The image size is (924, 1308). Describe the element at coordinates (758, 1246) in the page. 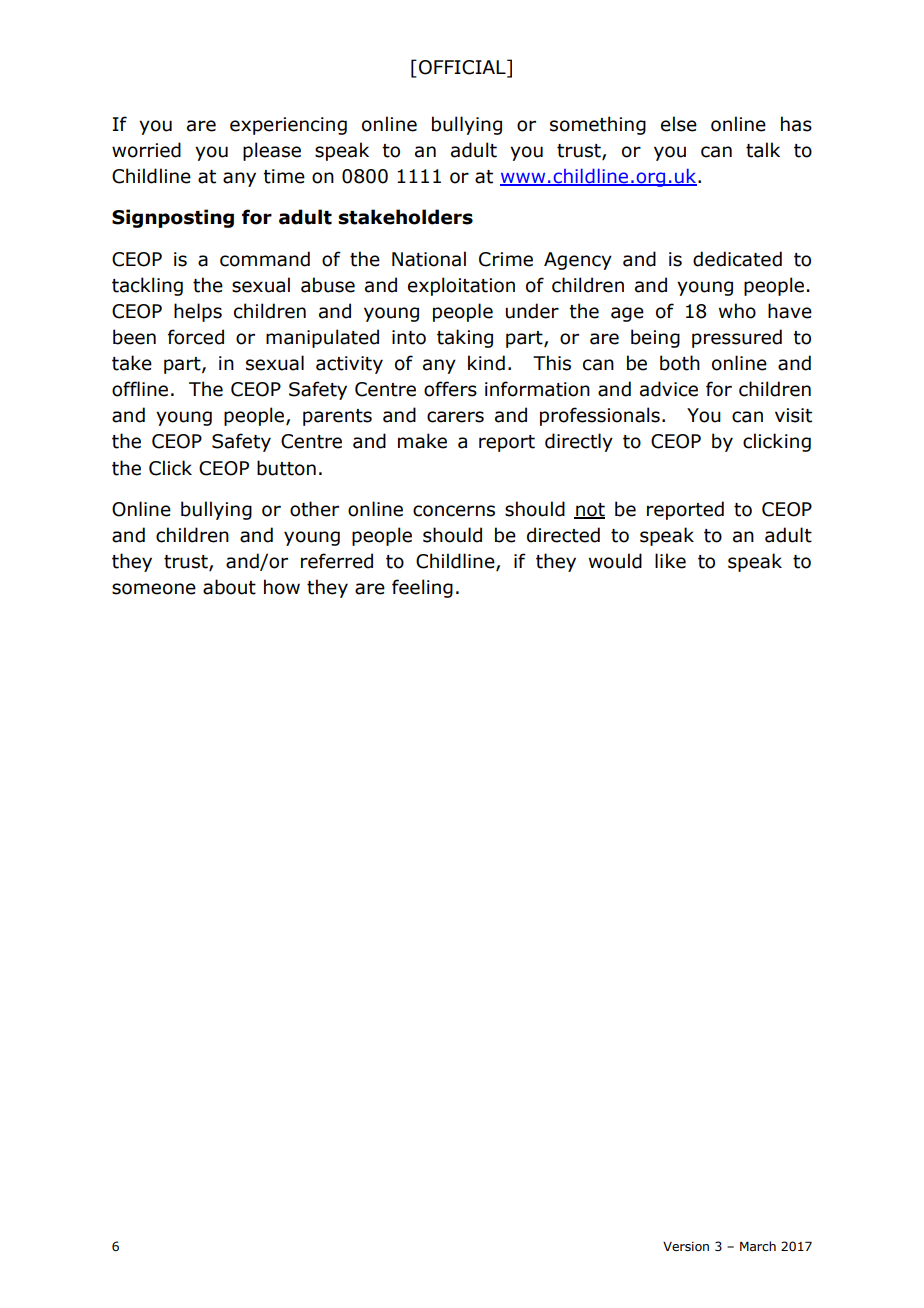

I see `March` at that location.
